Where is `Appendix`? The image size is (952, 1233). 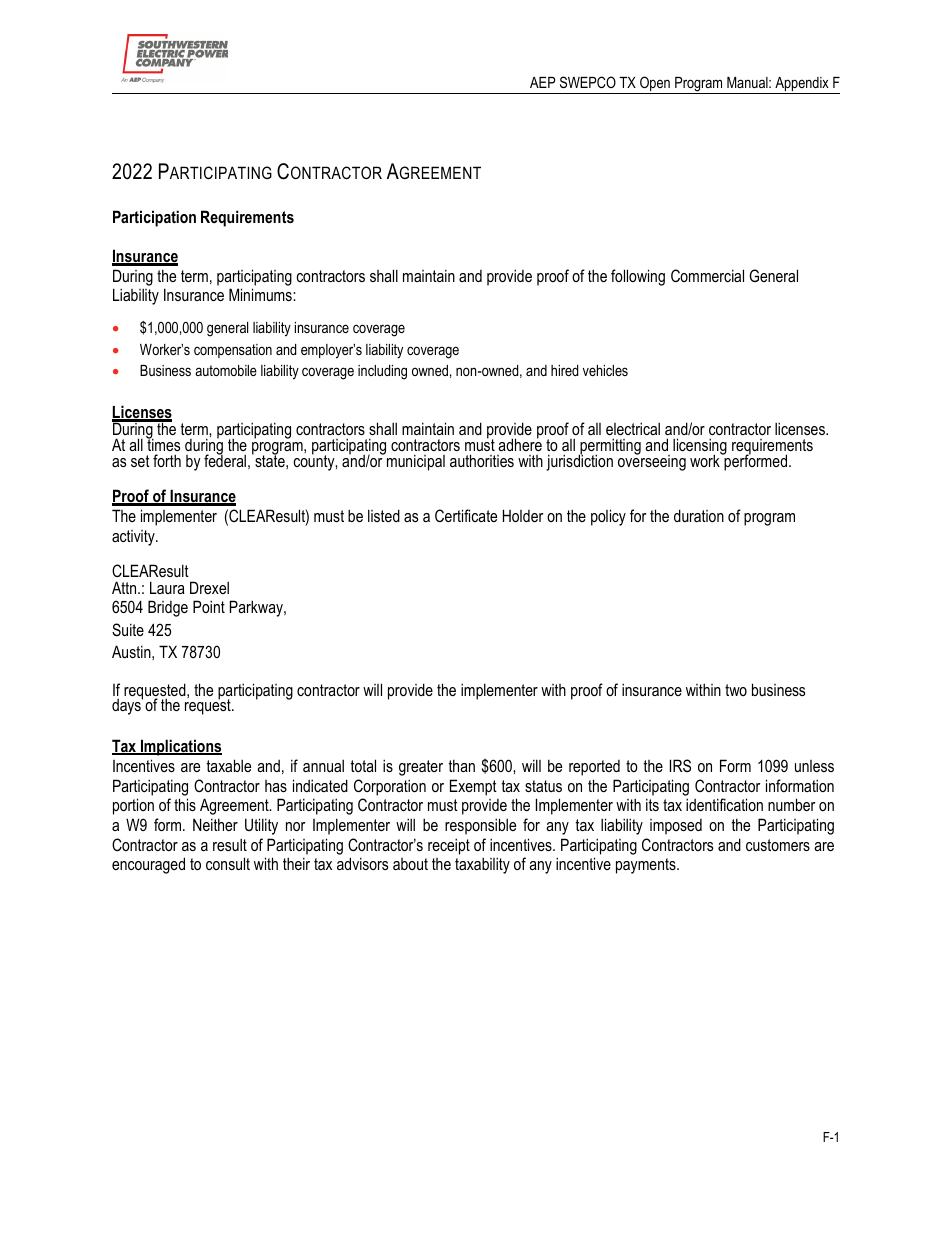
Appendix is located at coordinates (802, 85).
